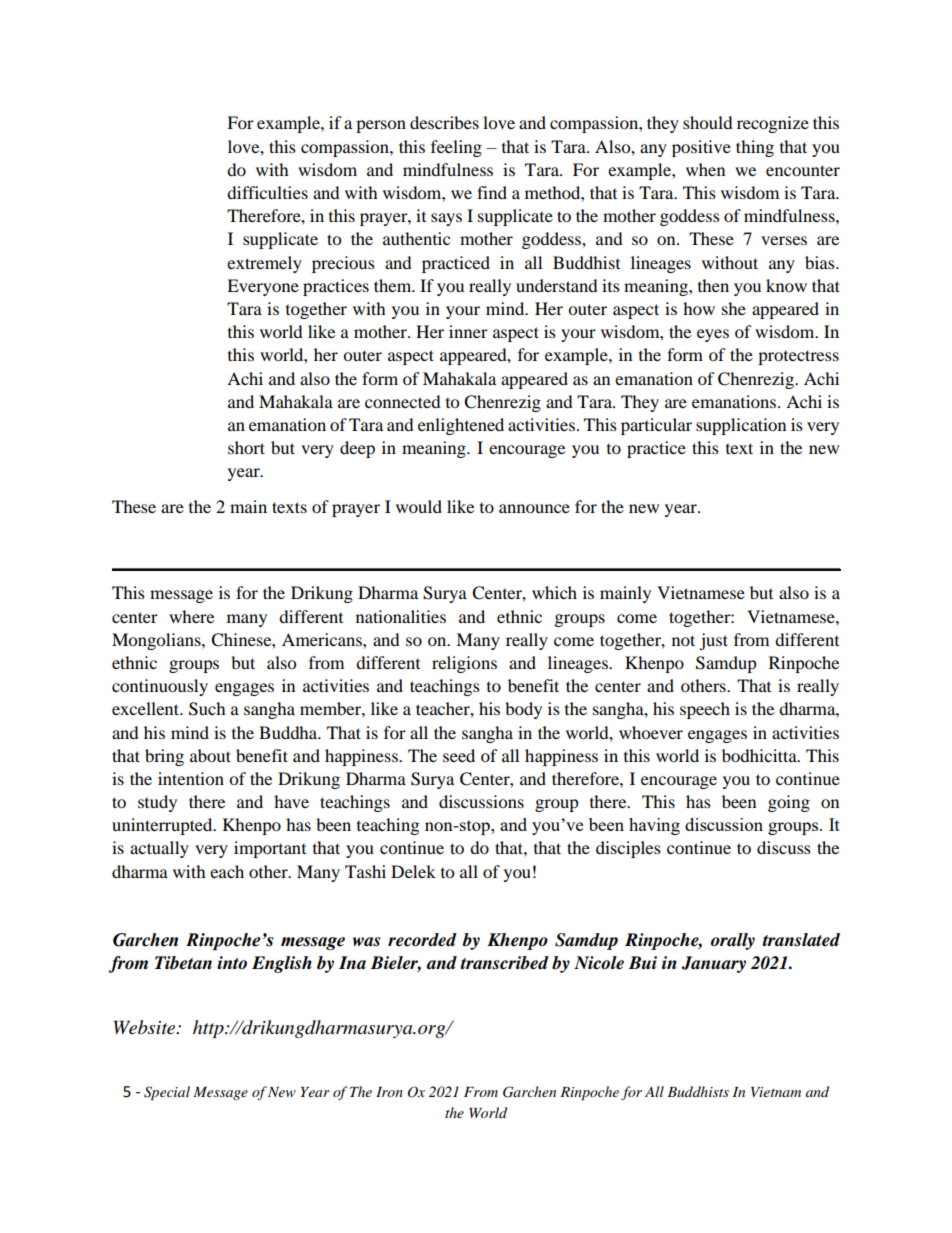 The height and width of the screenshot is (1233, 952). I want to click on where, so click(191, 616).
